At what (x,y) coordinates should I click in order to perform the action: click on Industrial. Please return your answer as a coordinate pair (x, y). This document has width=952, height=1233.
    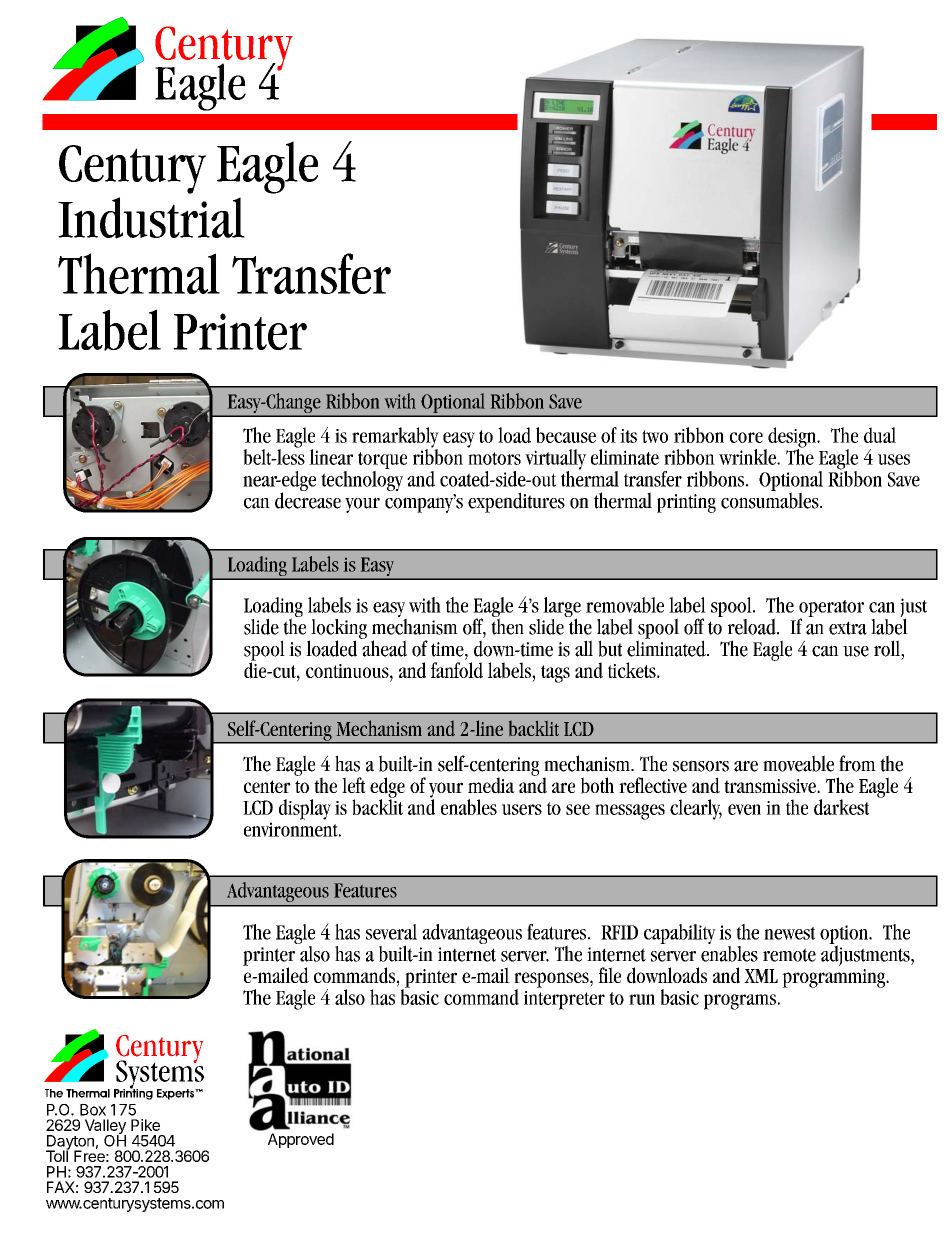
    Looking at the image, I should click on (151, 218).
